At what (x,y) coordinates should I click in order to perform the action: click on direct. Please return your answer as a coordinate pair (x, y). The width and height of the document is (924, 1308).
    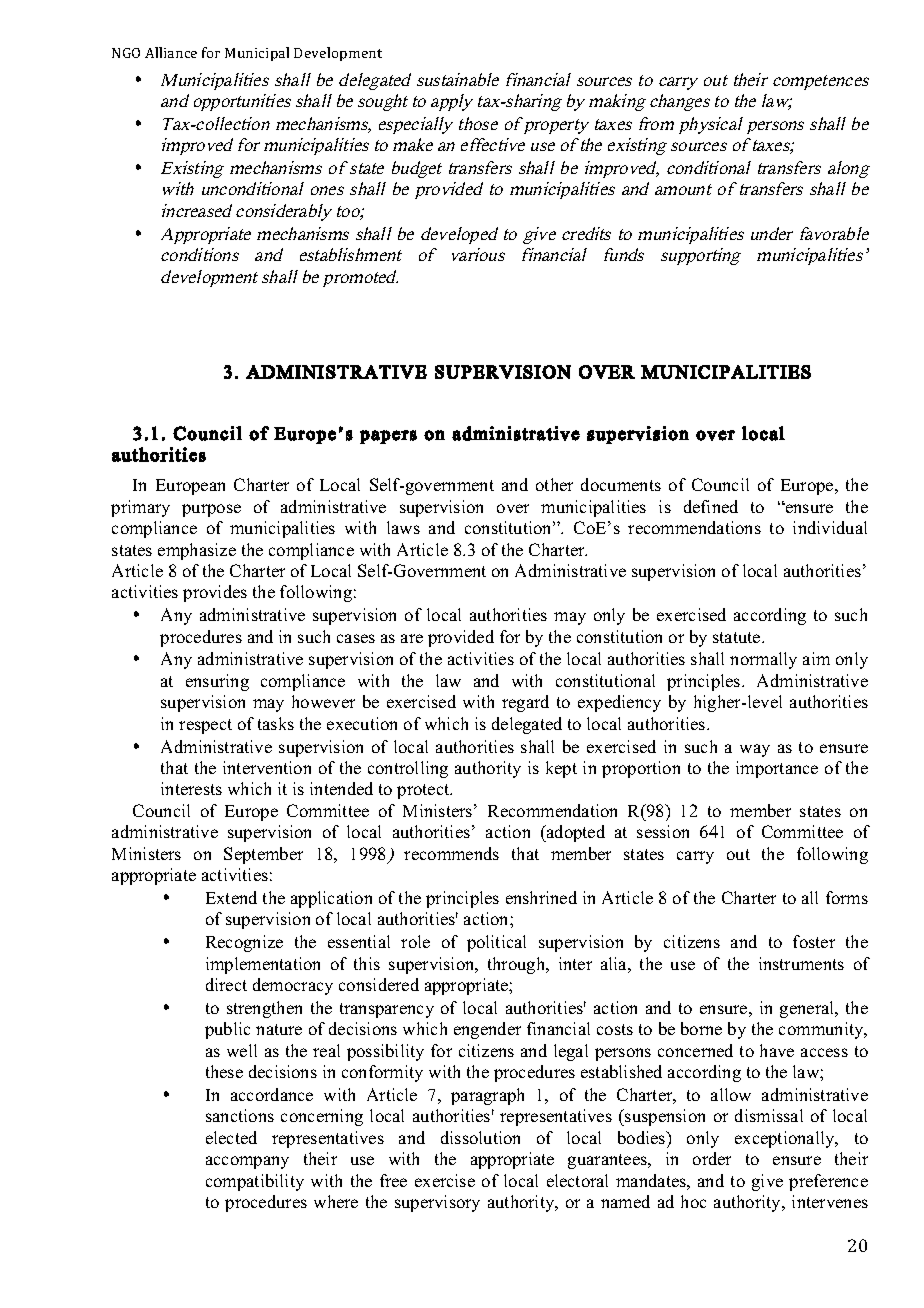
    Looking at the image, I should click on (226, 984).
